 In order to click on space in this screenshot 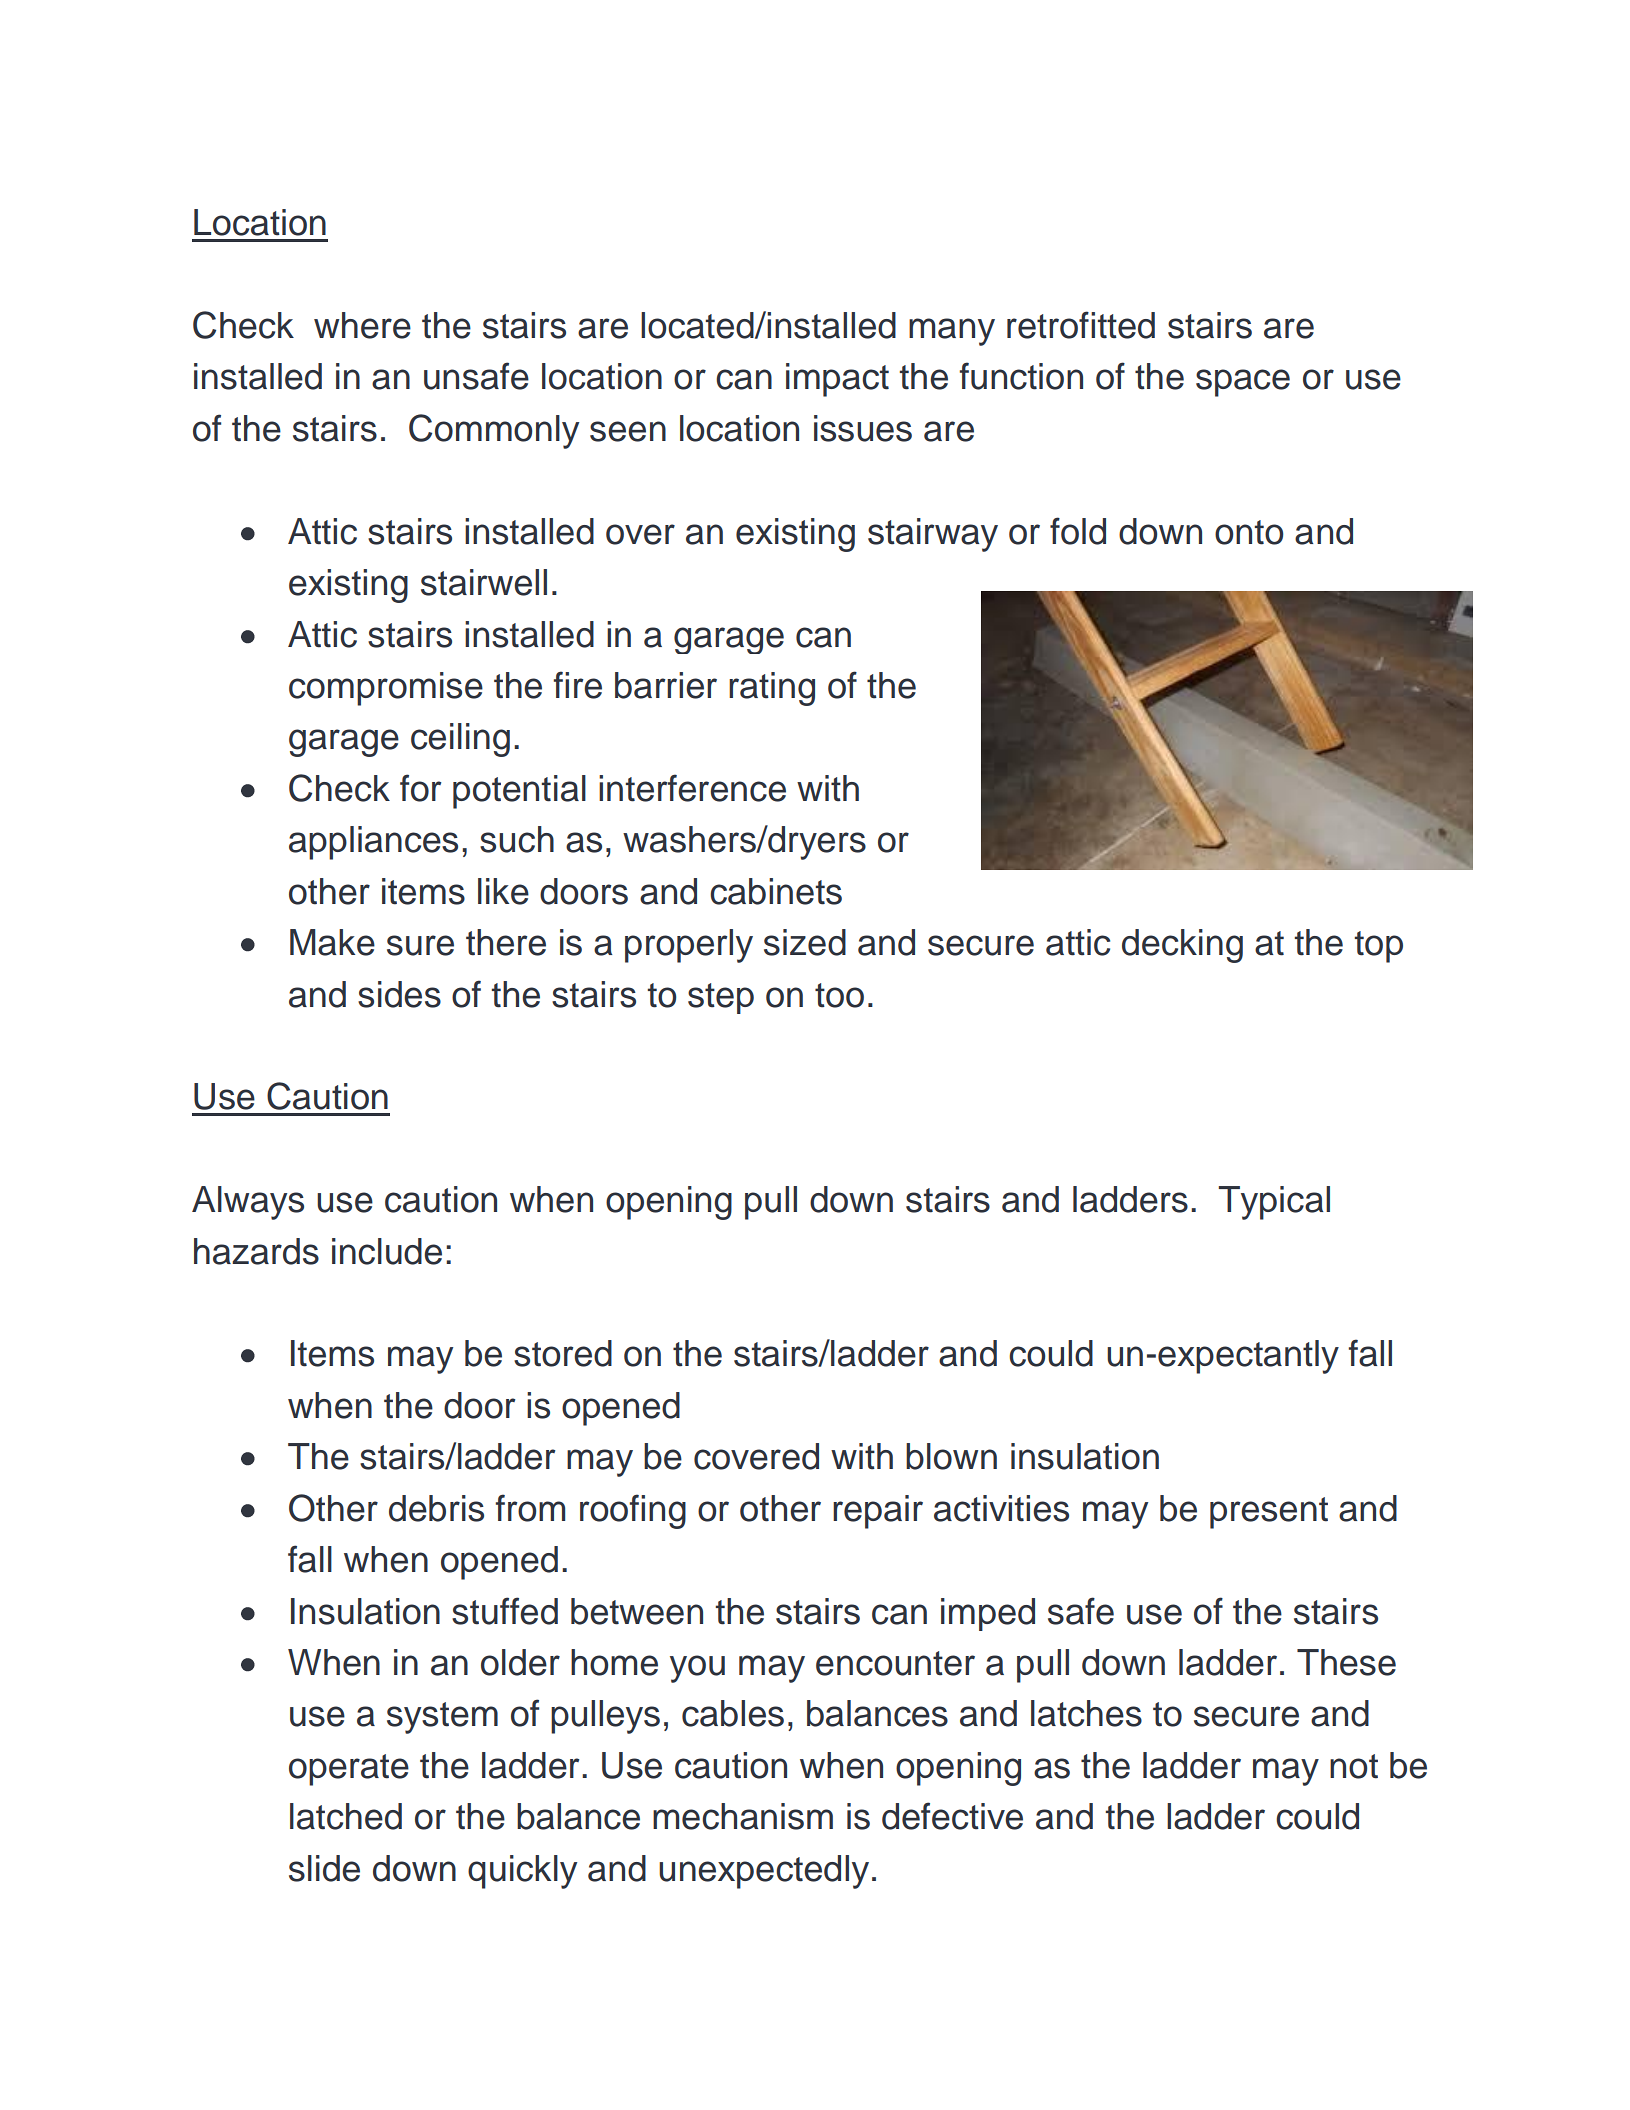, I will do `click(1243, 383)`.
